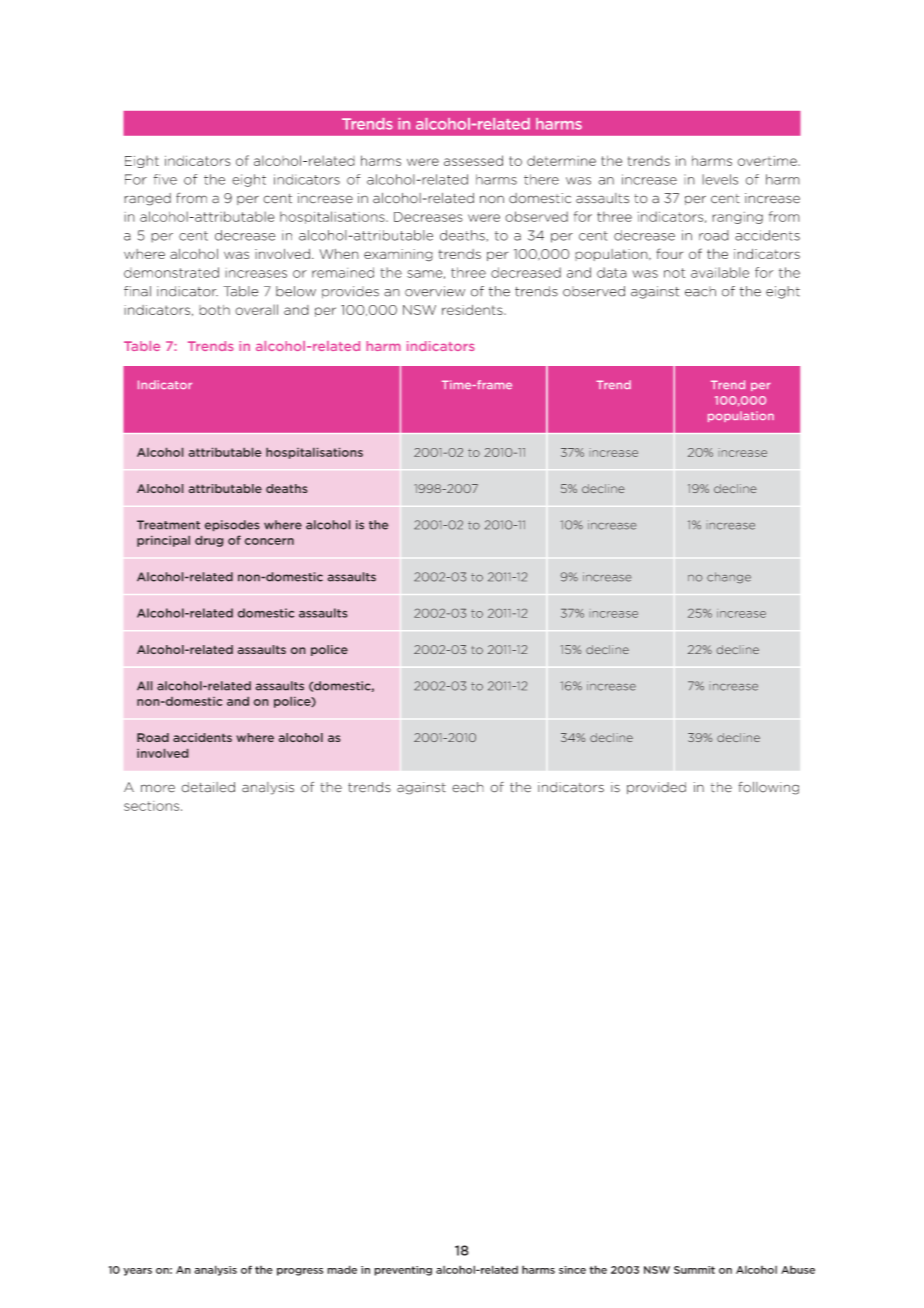 The height and width of the page is (1308, 924). Describe the element at coordinates (729, 577) in the page. I see `change` at that location.
